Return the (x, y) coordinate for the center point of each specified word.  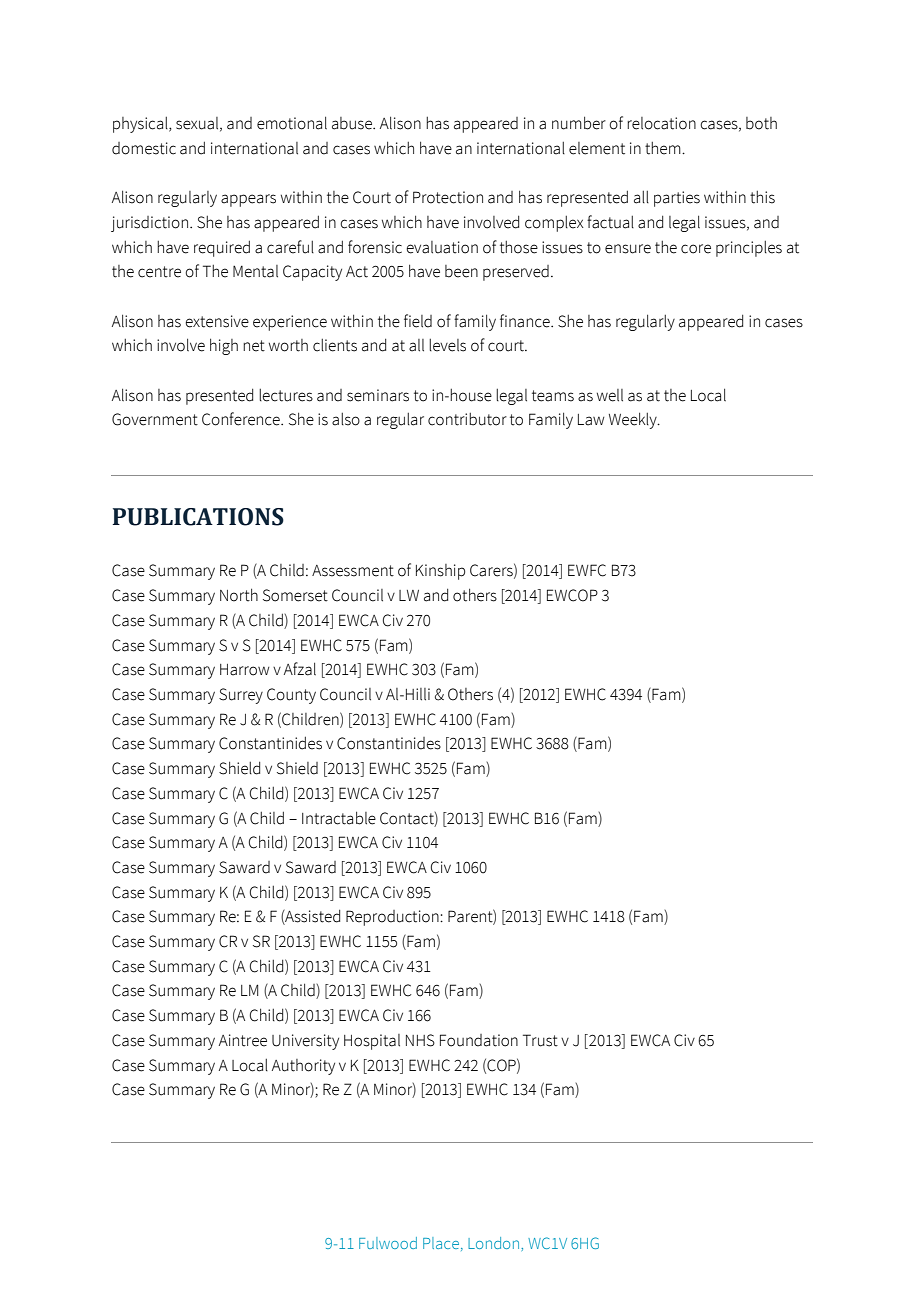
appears (248, 200)
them (664, 148)
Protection (448, 197)
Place (441, 1243)
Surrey (241, 696)
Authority (303, 1067)
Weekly (634, 421)
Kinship (440, 572)
